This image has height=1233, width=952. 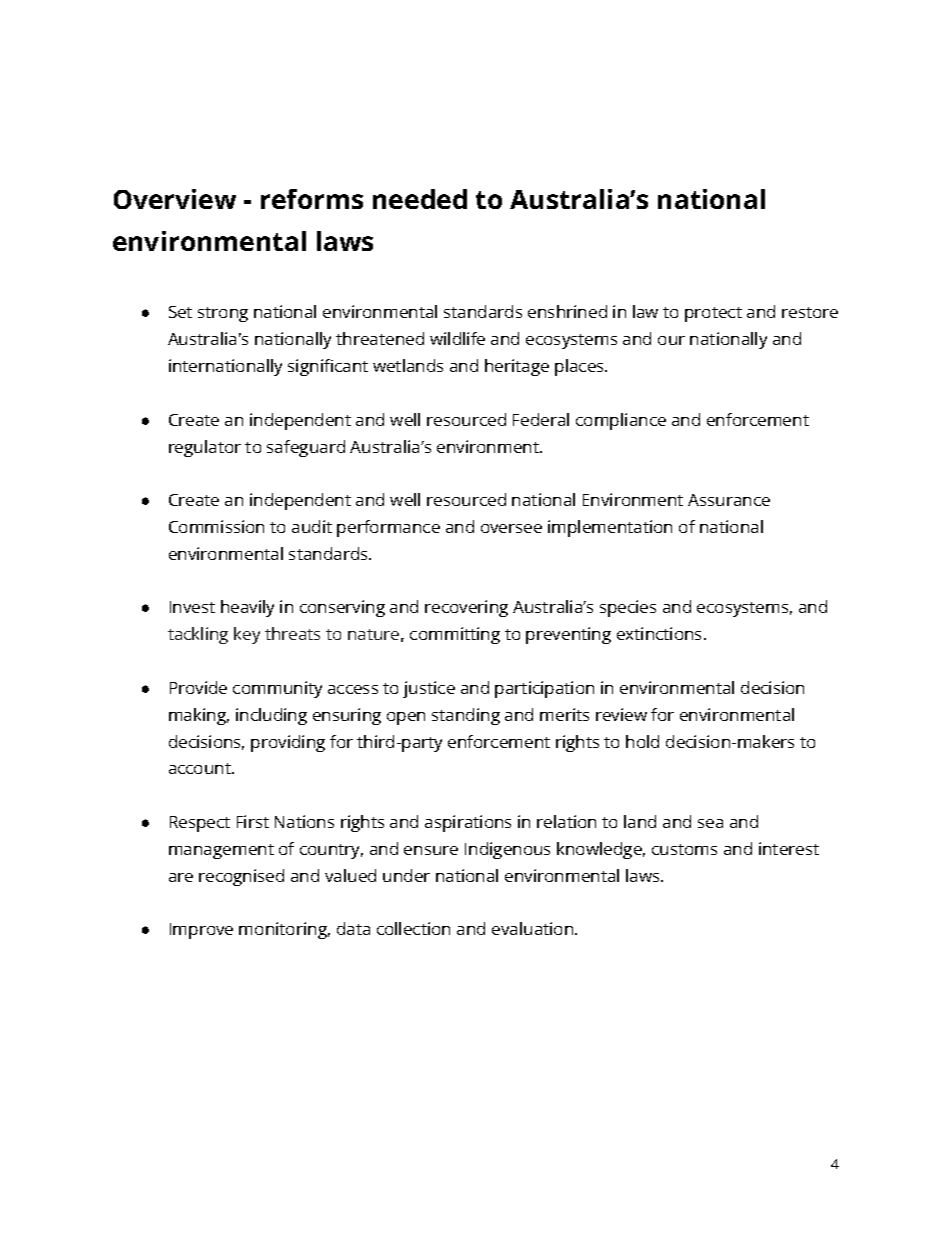 I want to click on oversee, so click(x=511, y=528).
